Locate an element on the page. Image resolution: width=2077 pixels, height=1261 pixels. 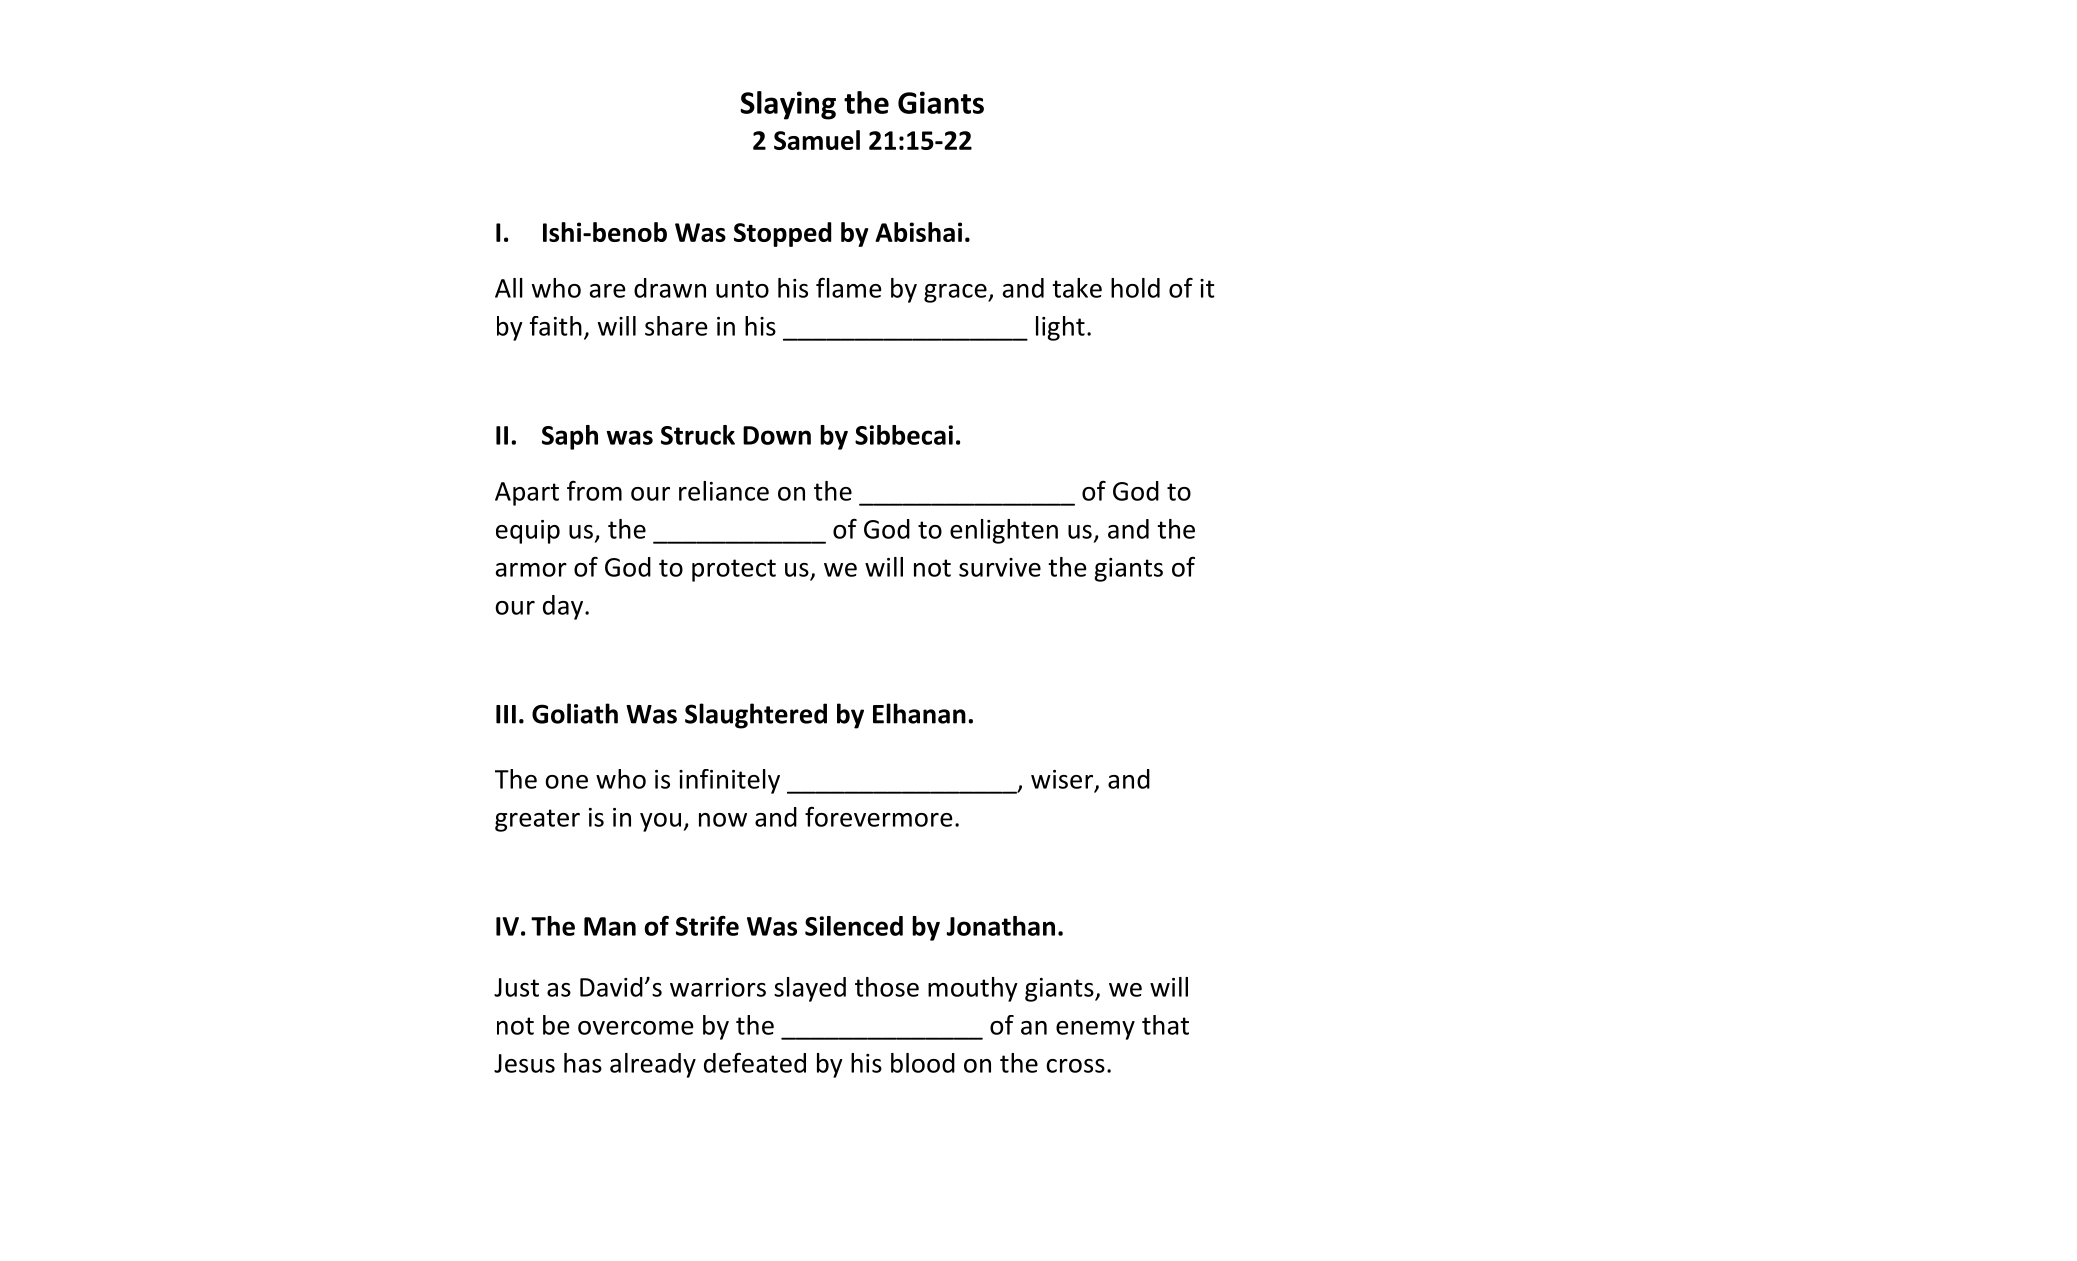
protect is located at coordinates (734, 570).
